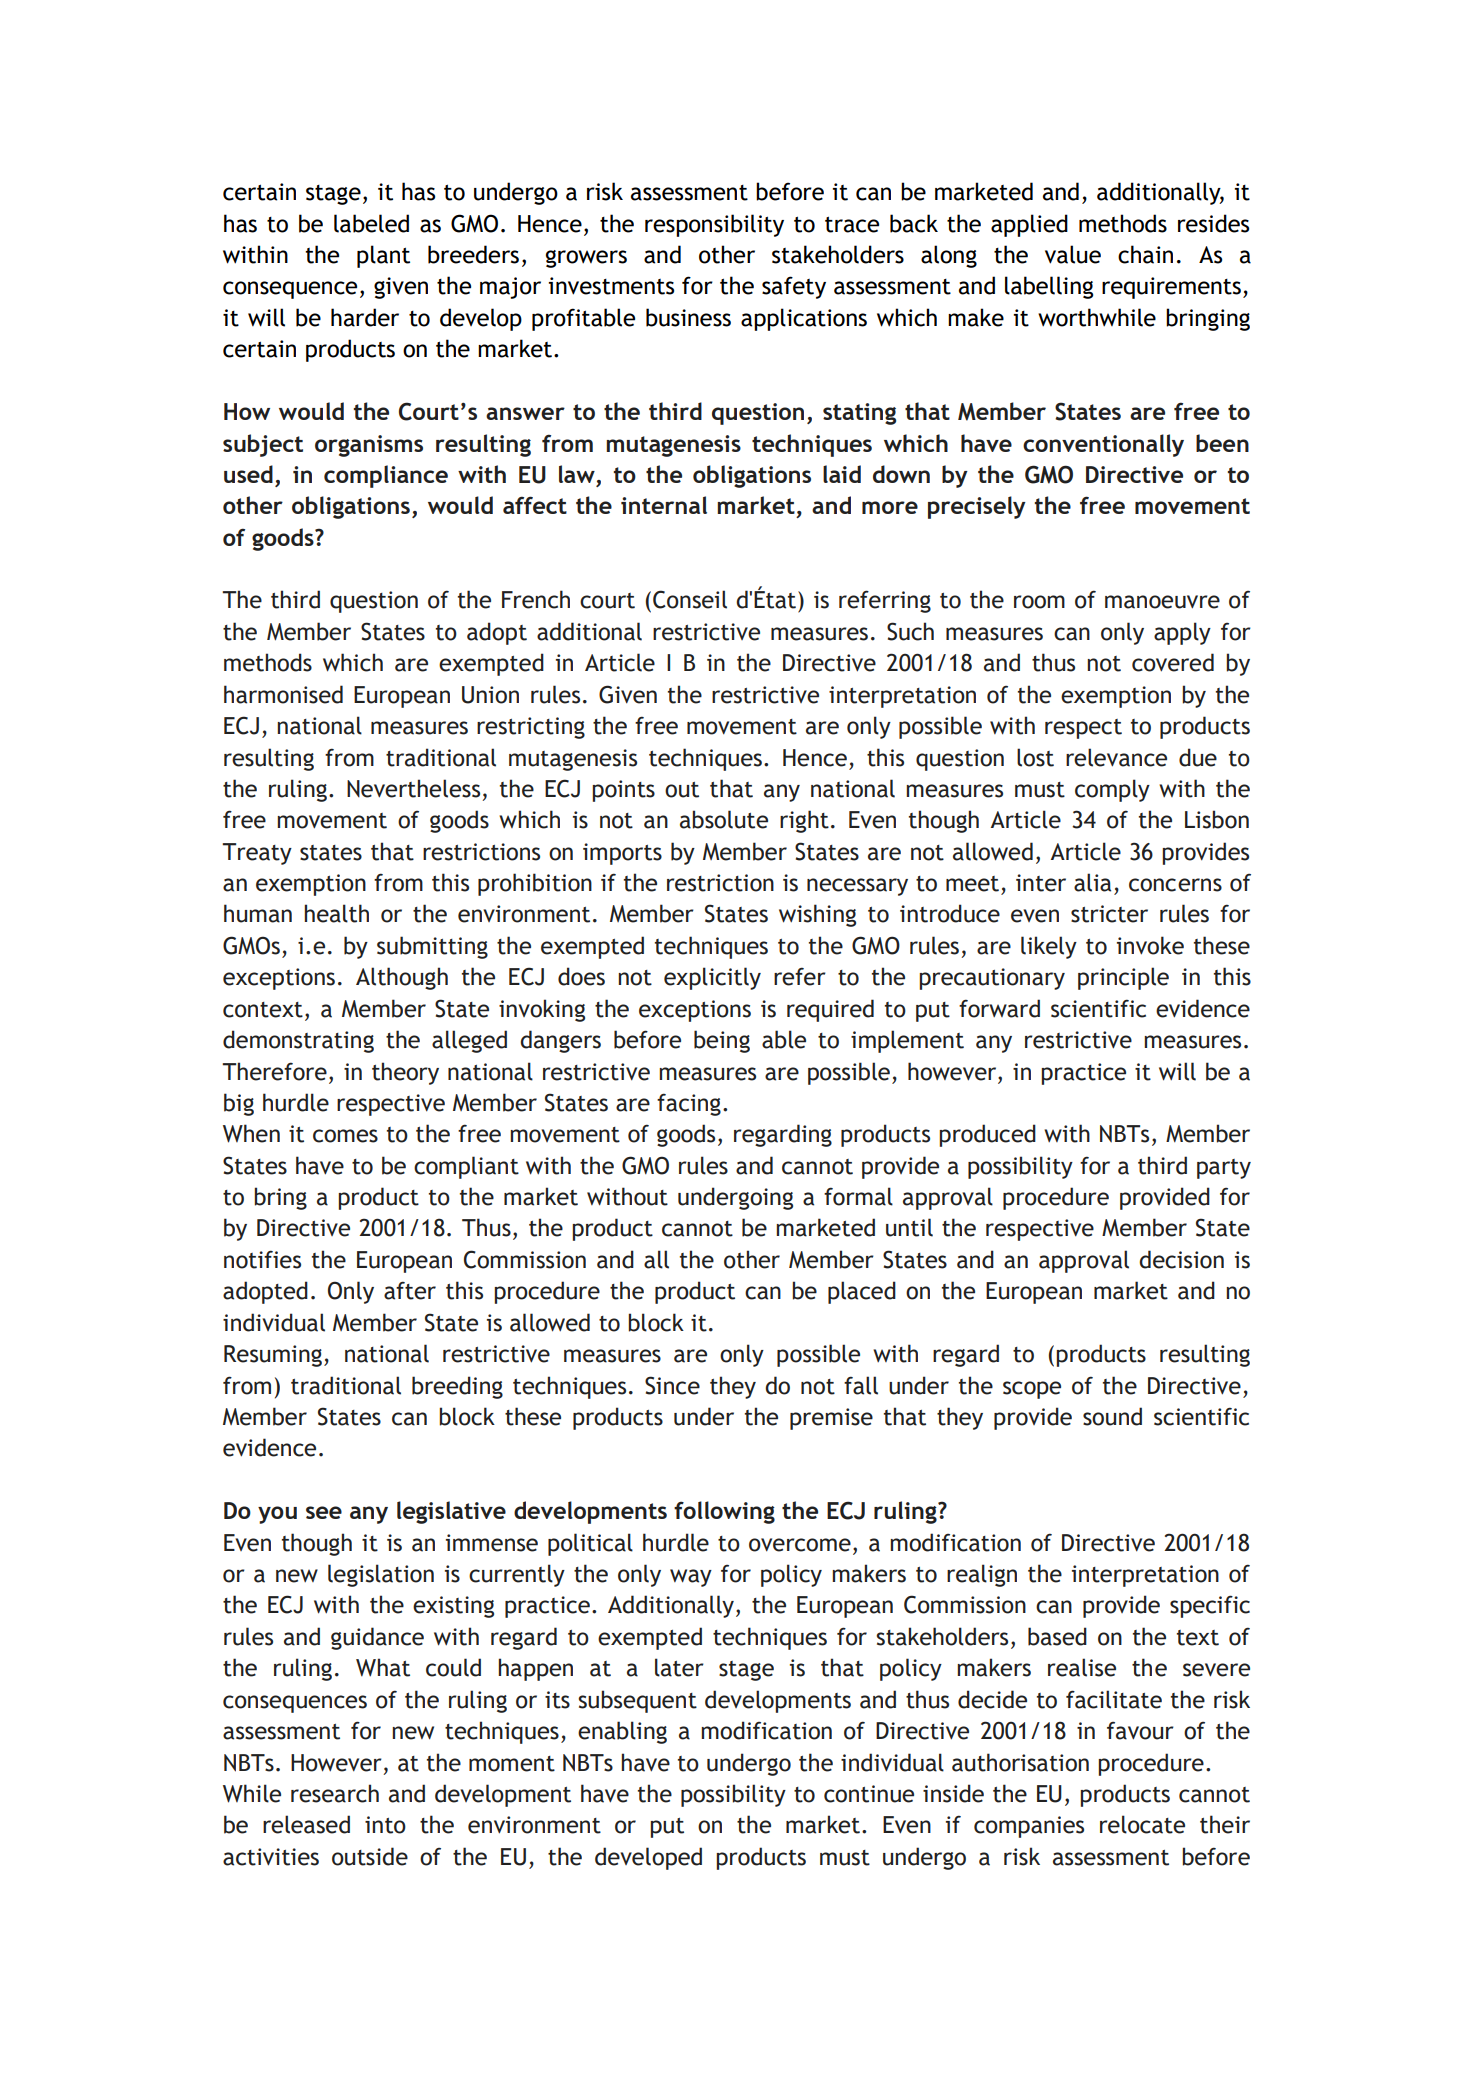  Describe the element at coordinates (672, 1385) in the screenshot. I see `Since` at that location.
